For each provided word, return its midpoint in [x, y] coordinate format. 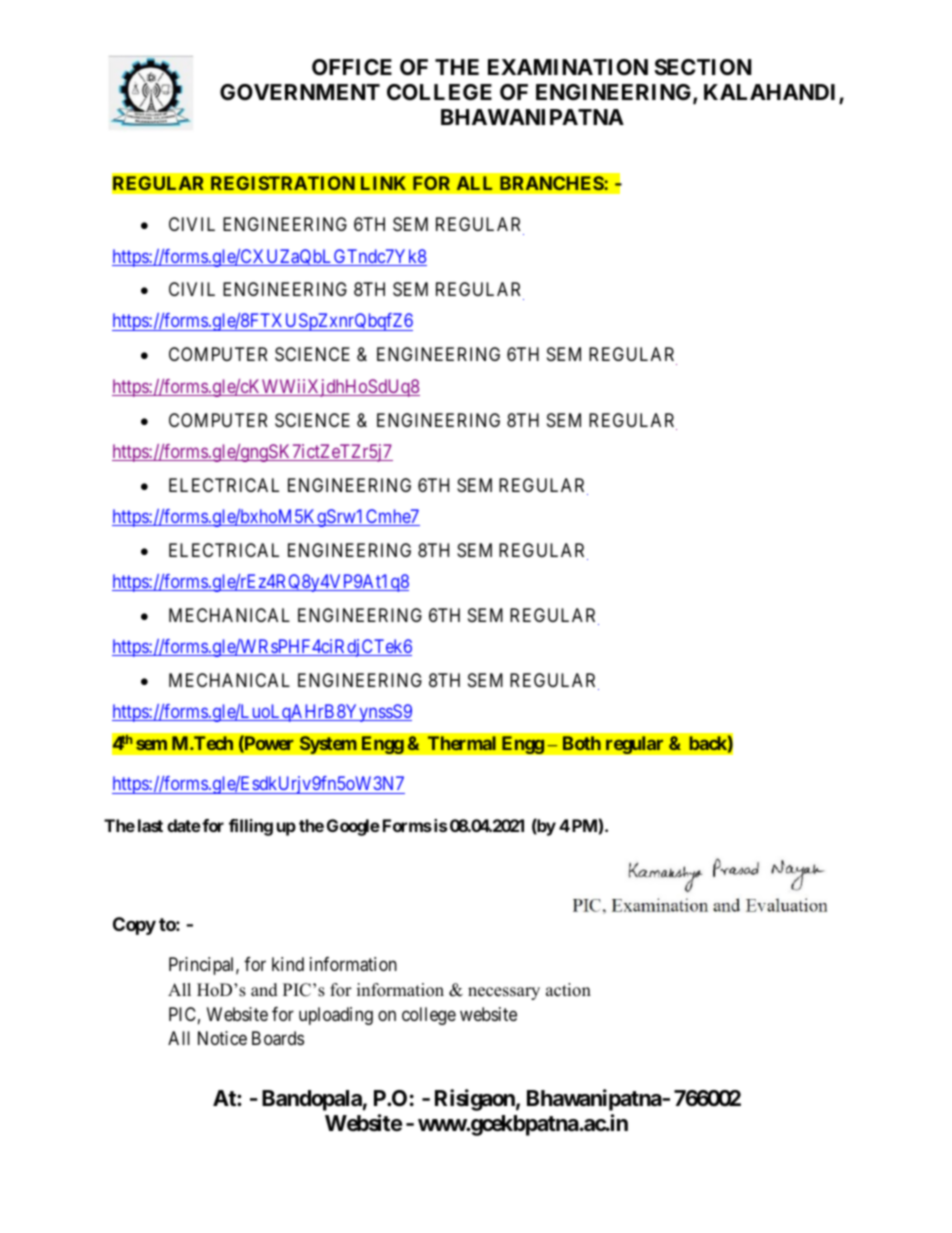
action [568, 990]
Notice [222, 1038]
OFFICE [352, 67]
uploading [336, 1016]
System [328, 745]
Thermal [462, 743]
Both [582, 743]
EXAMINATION [568, 67]
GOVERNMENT [300, 92]
